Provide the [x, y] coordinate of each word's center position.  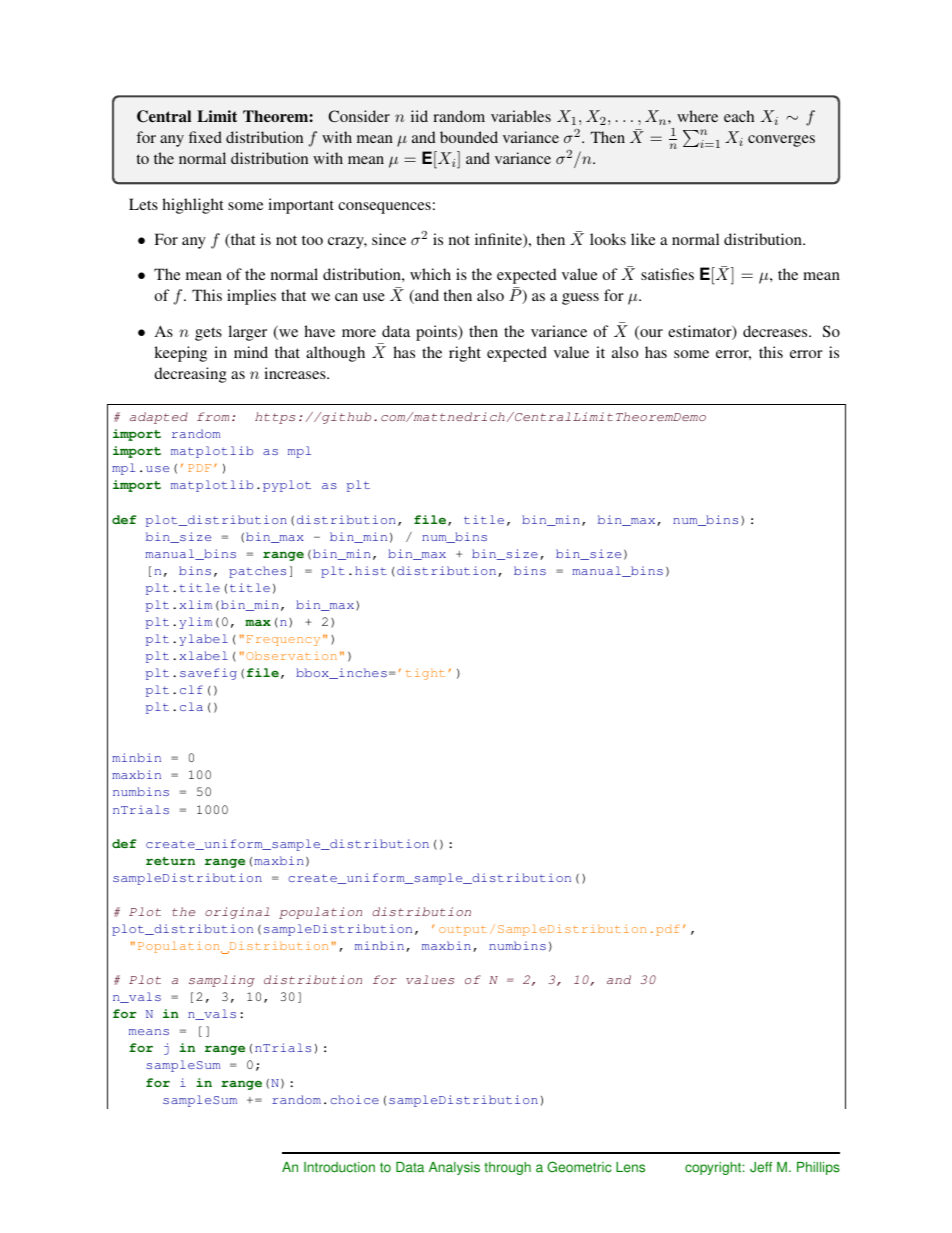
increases [296, 373]
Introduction [339, 1167]
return [170, 861]
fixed [205, 137]
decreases [776, 331]
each [739, 116]
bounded [469, 137]
